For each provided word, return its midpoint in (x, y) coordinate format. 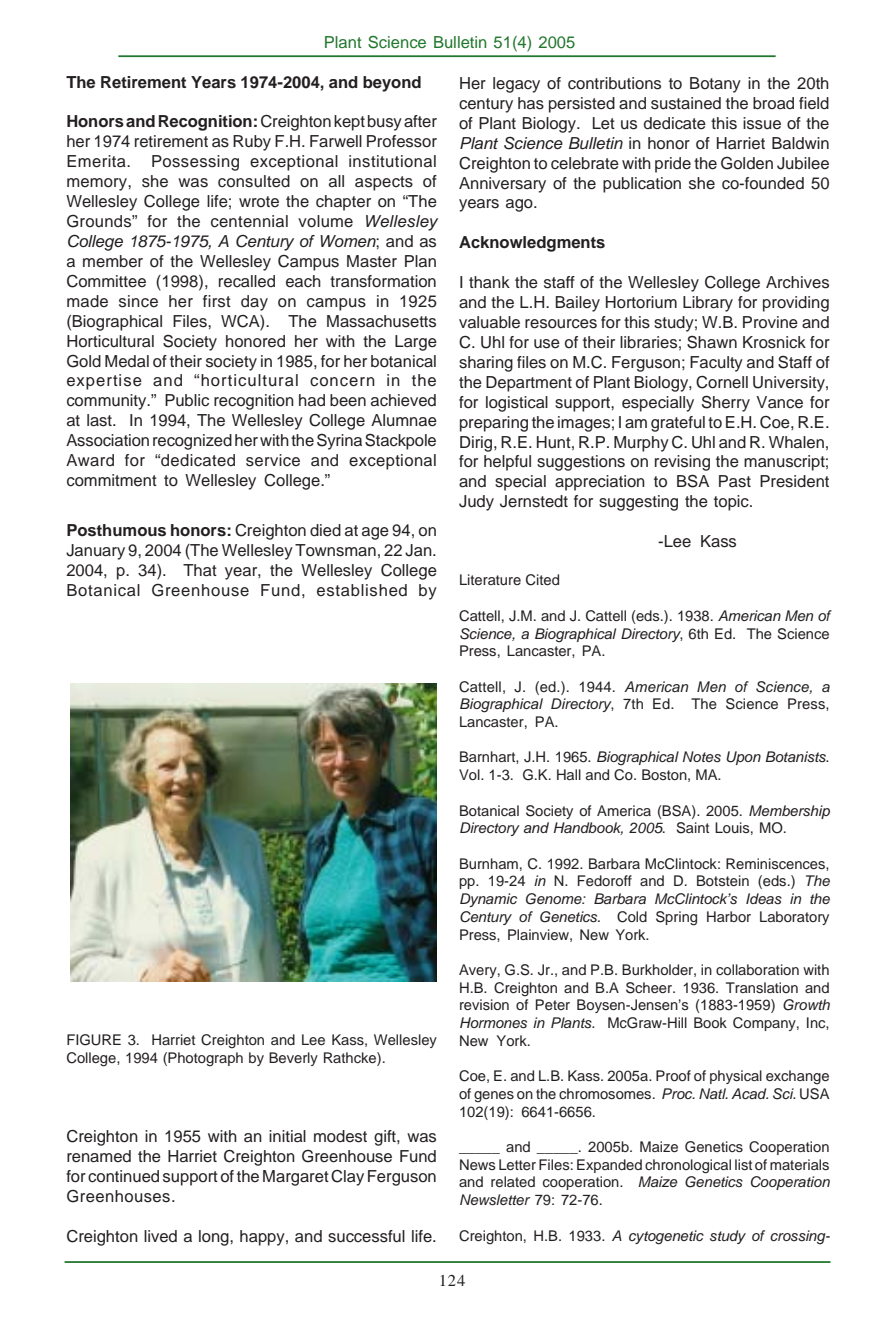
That (200, 570)
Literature (490, 579)
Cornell (722, 382)
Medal (127, 361)
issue (762, 123)
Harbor (729, 916)
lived (160, 1236)
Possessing (195, 163)
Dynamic (488, 900)
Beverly (293, 1059)
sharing (486, 364)
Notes (701, 756)
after (420, 121)
